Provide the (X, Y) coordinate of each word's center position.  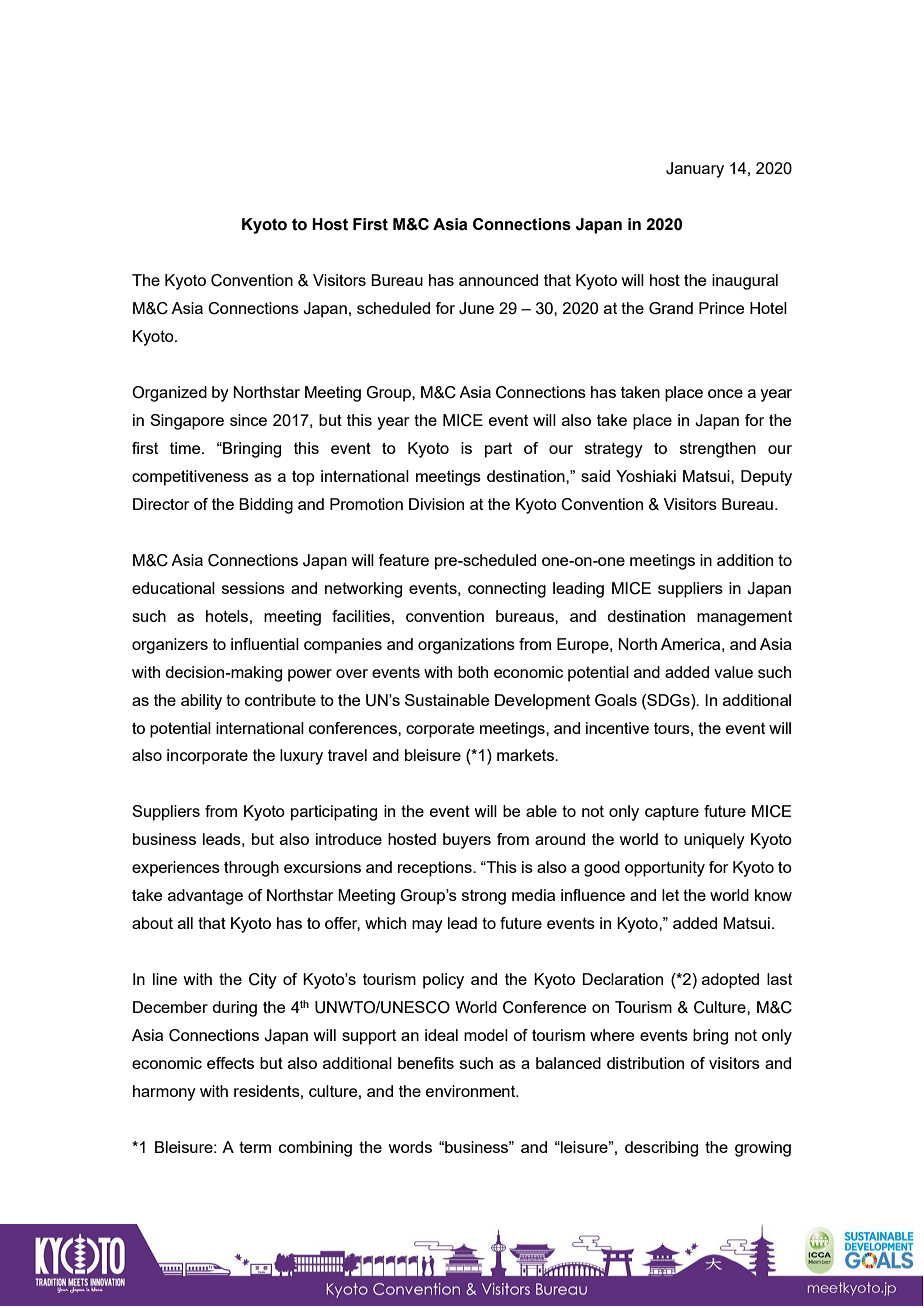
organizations (466, 646)
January (695, 170)
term (255, 1147)
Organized (169, 394)
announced (498, 280)
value (733, 672)
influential (265, 644)
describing (661, 1149)
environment (472, 1091)
